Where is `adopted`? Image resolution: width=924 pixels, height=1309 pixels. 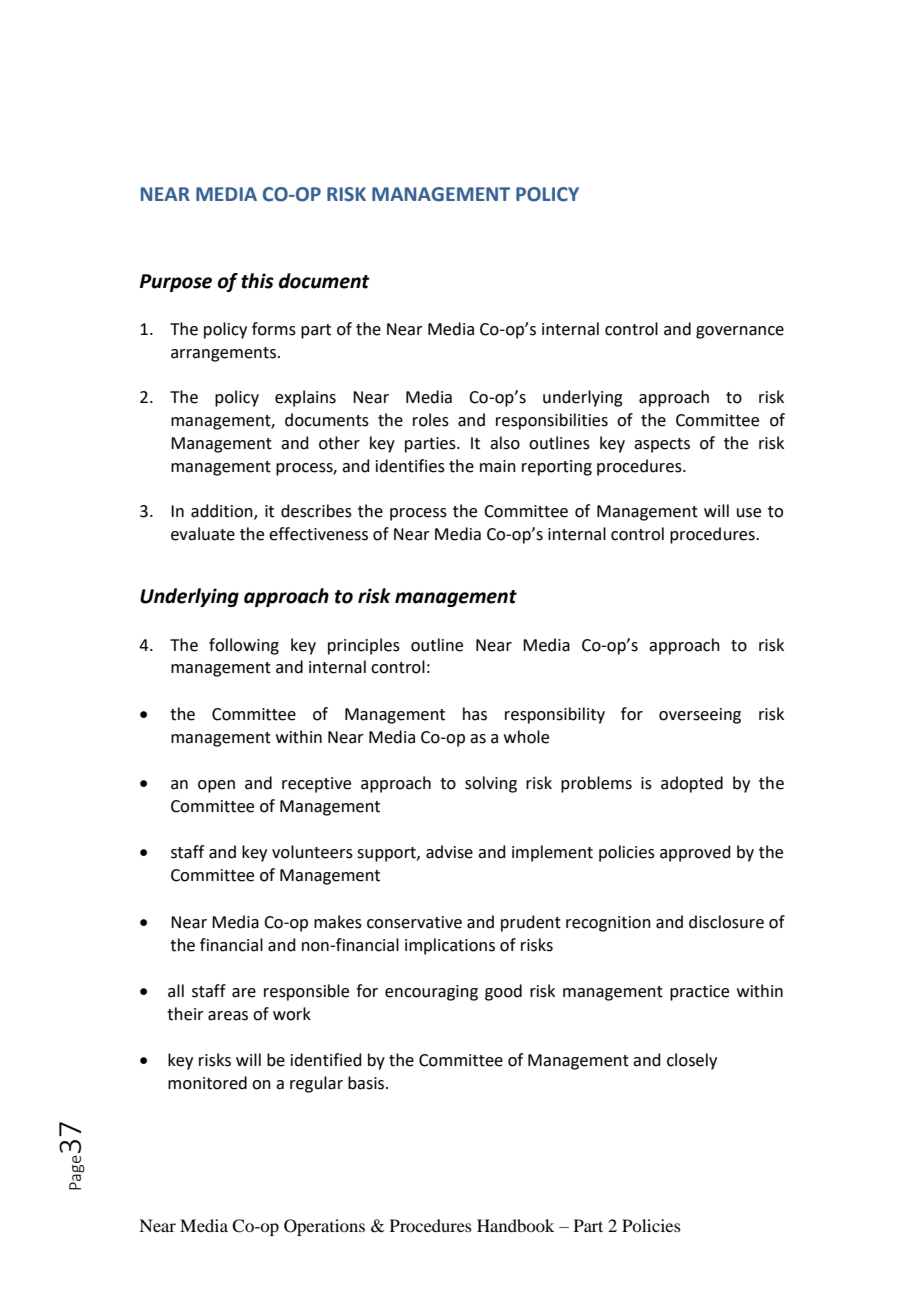
adopted is located at coordinates (692, 784).
